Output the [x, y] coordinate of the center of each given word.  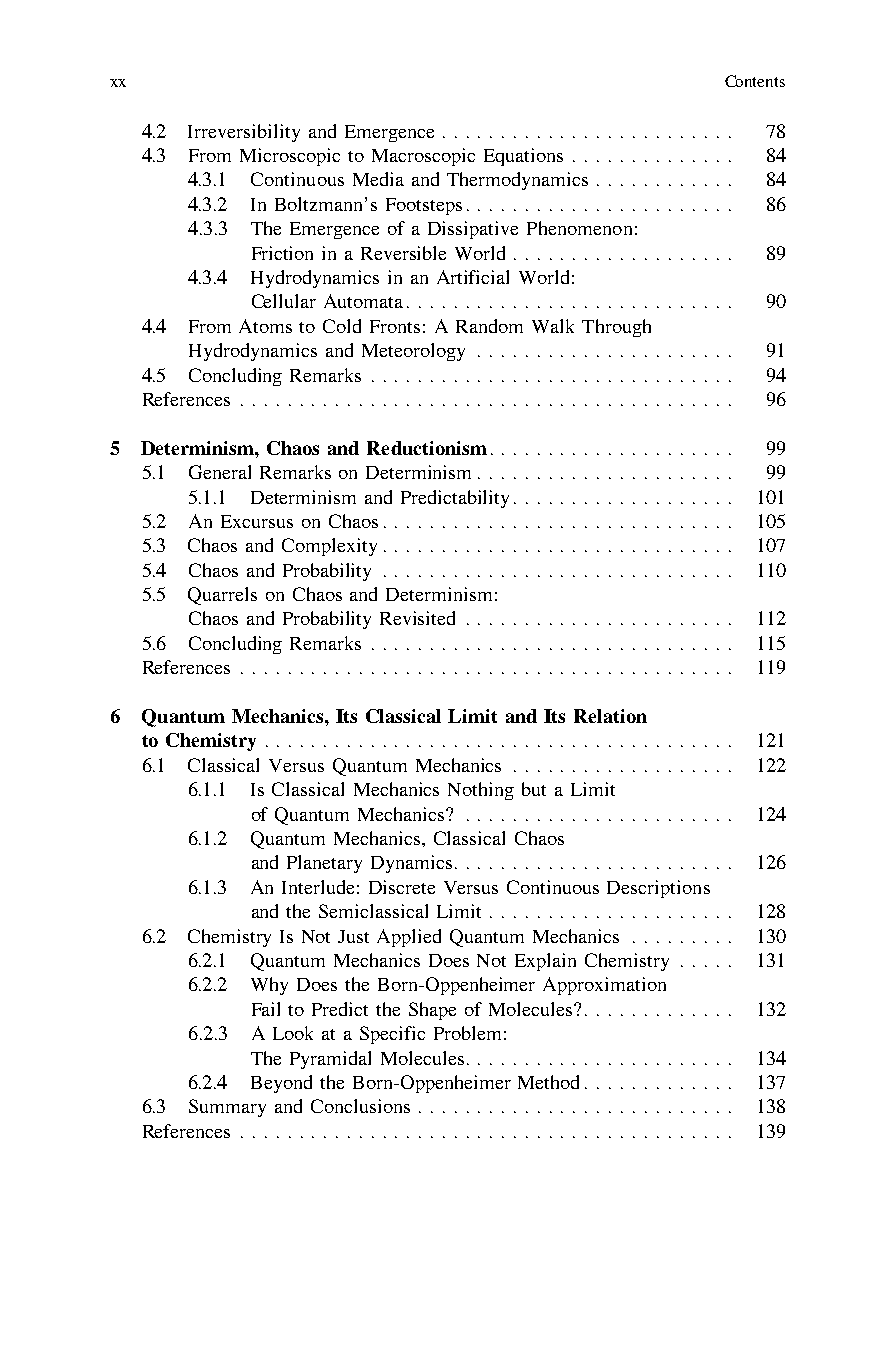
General [220, 472]
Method [548, 1082]
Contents [755, 81]
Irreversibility [244, 133]
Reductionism [427, 448]
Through [616, 328]
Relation [610, 716]
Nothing [481, 791]
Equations [523, 157]
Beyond [281, 1084]
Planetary [324, 864]
